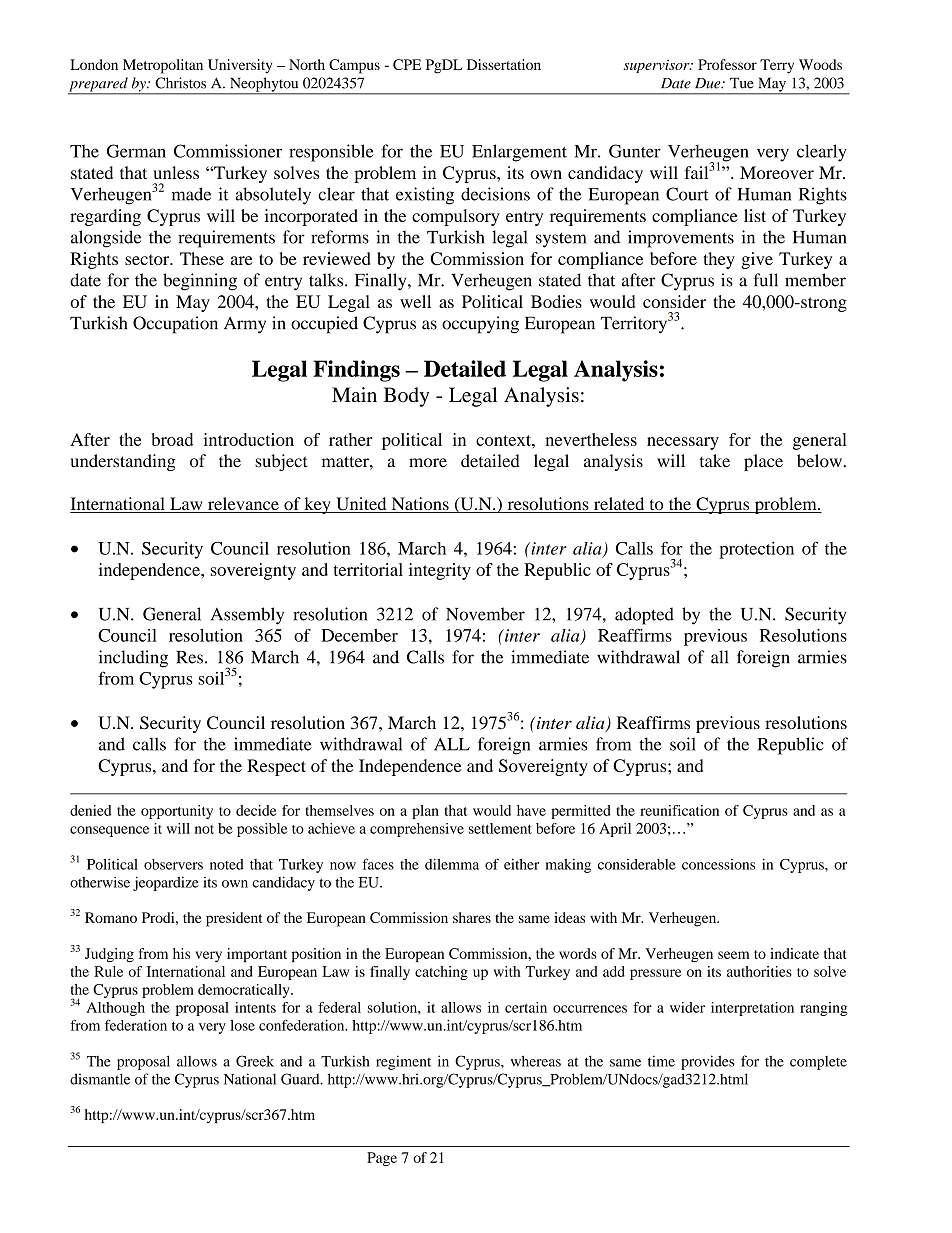 This screenshot has width=952, height=1233. I want to click on Dissertation, so click(504, 64).
